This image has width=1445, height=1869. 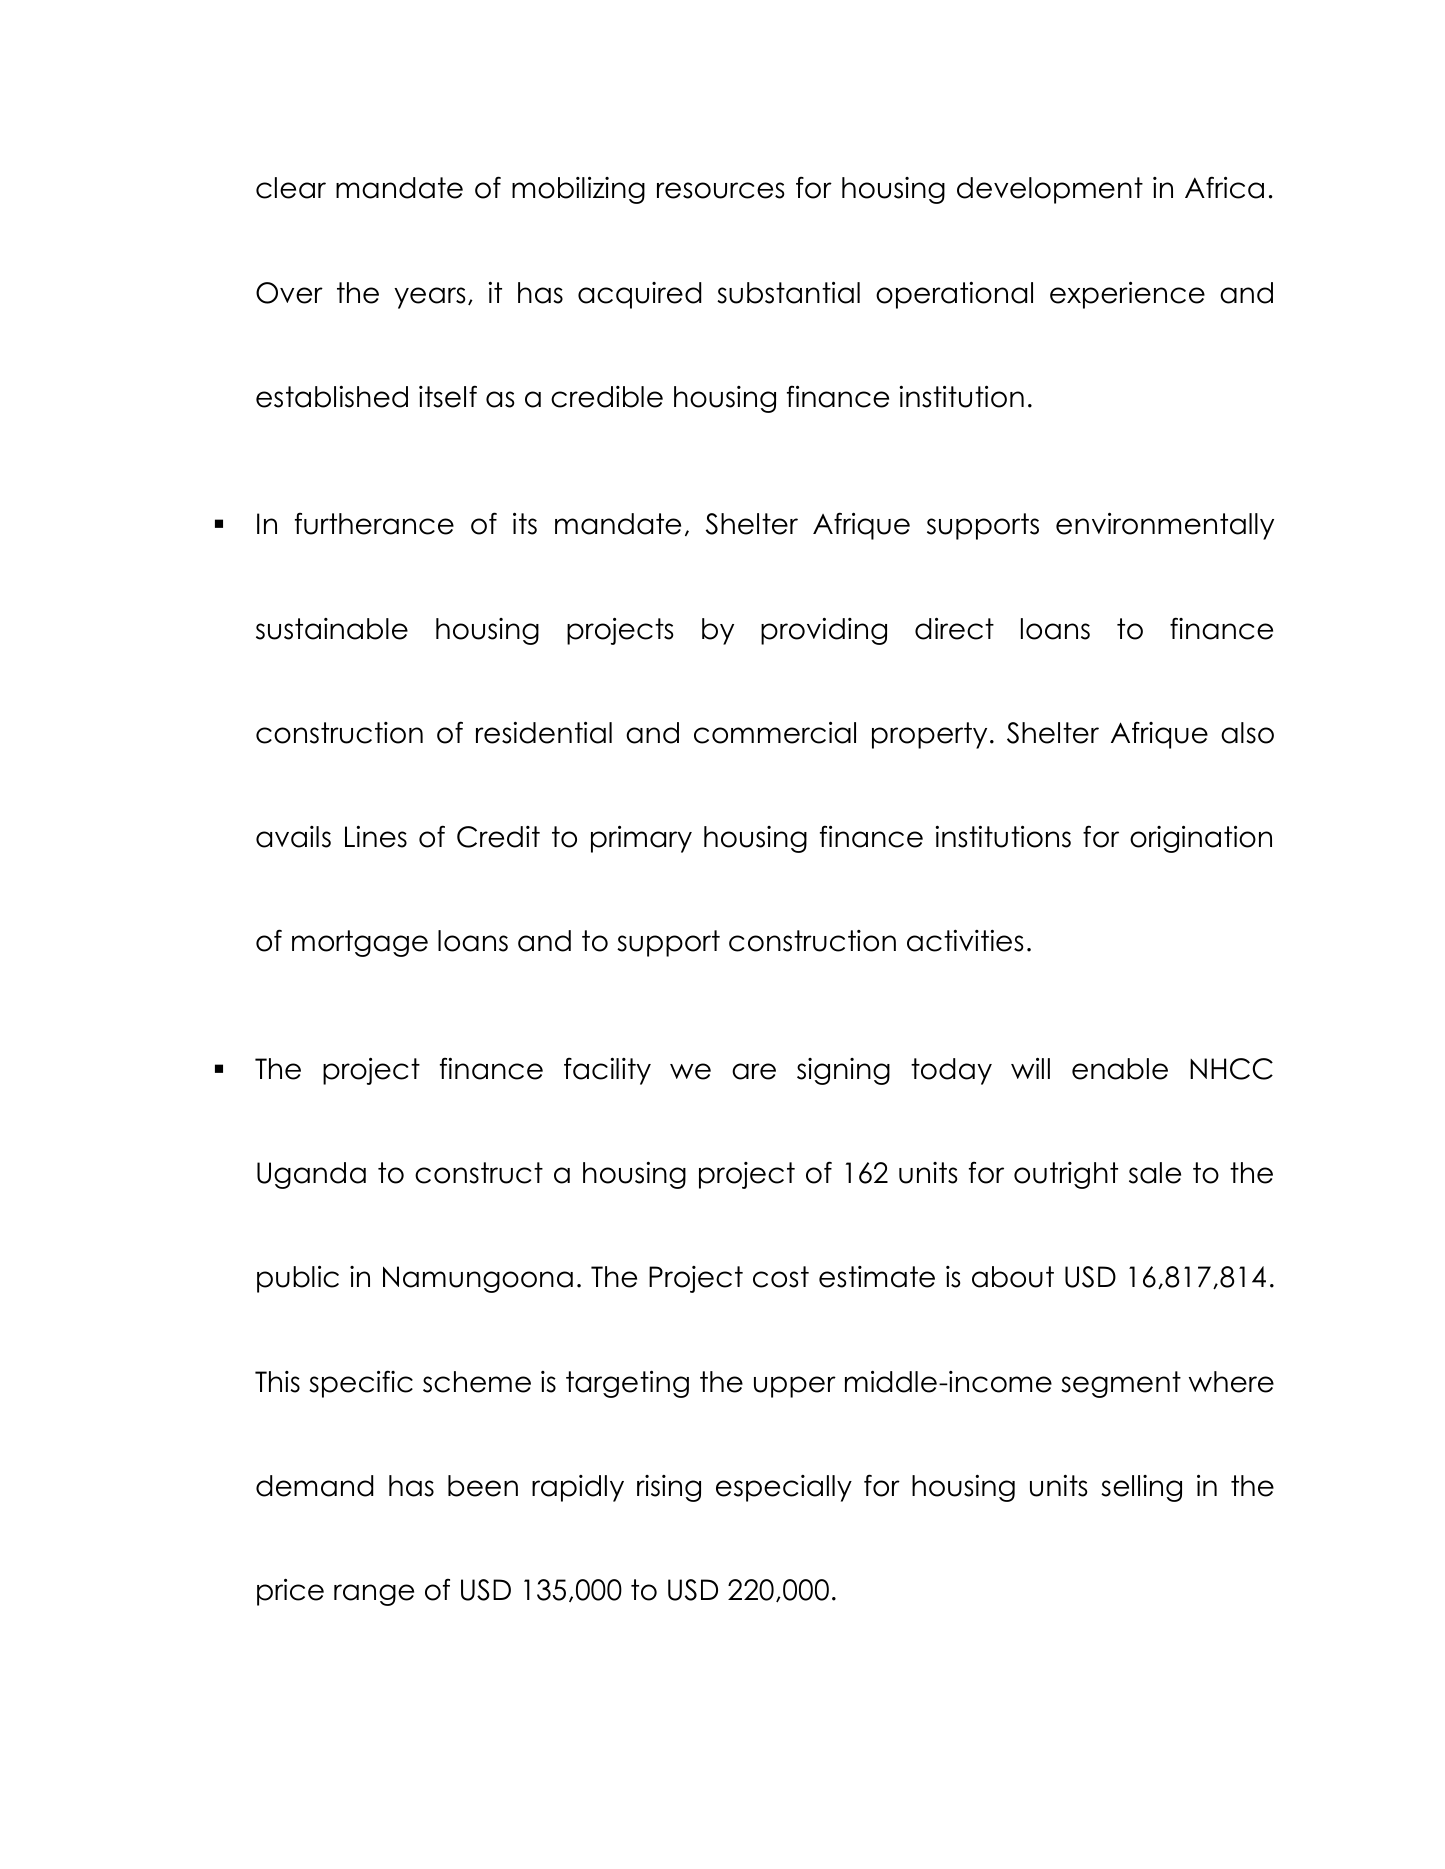 What do you see at coordinates (374, 1595) in the image?
I see `range` at bounding box center [374, 1595].
